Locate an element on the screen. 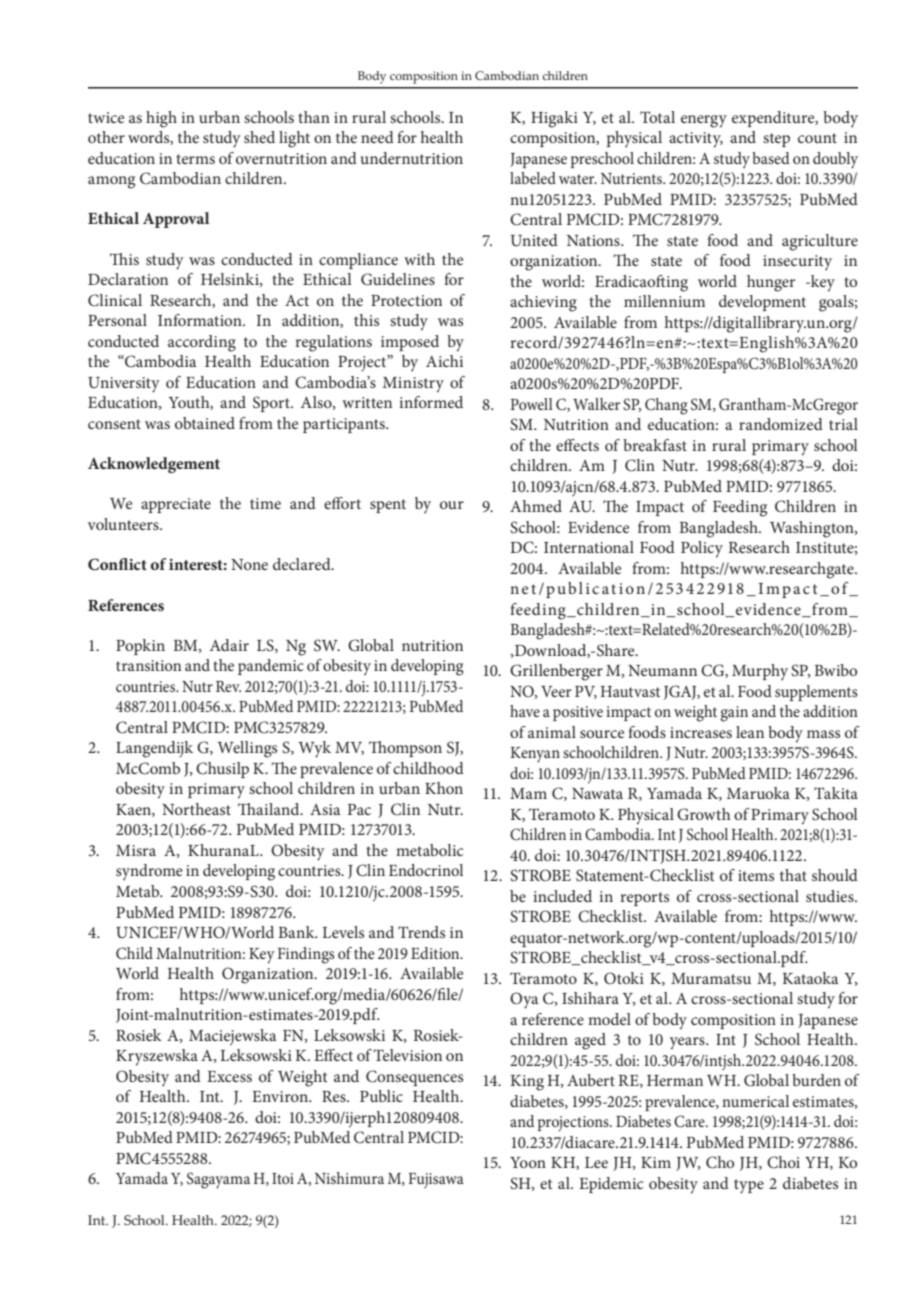 This screenshot has width=924, height=1308. Ahmed is located at coordinates (536, 506).
